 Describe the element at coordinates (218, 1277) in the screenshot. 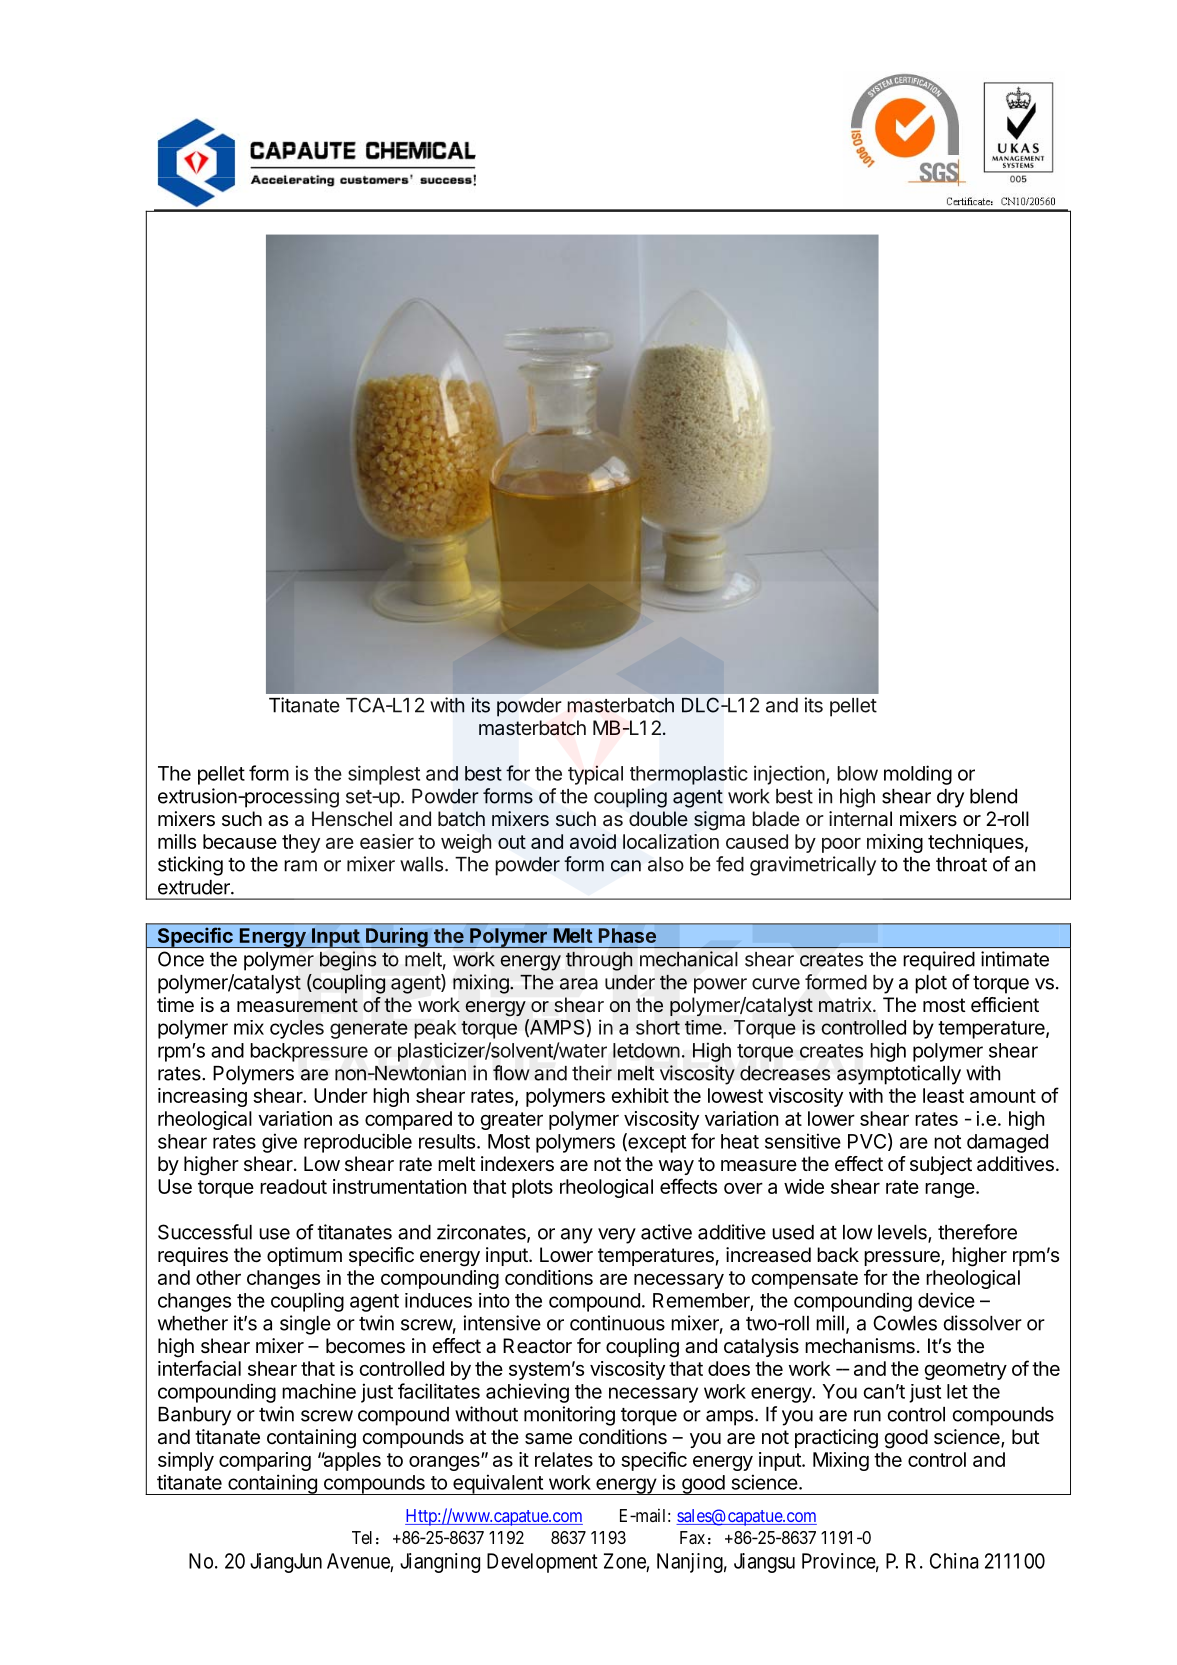

I see `other` at that location.
